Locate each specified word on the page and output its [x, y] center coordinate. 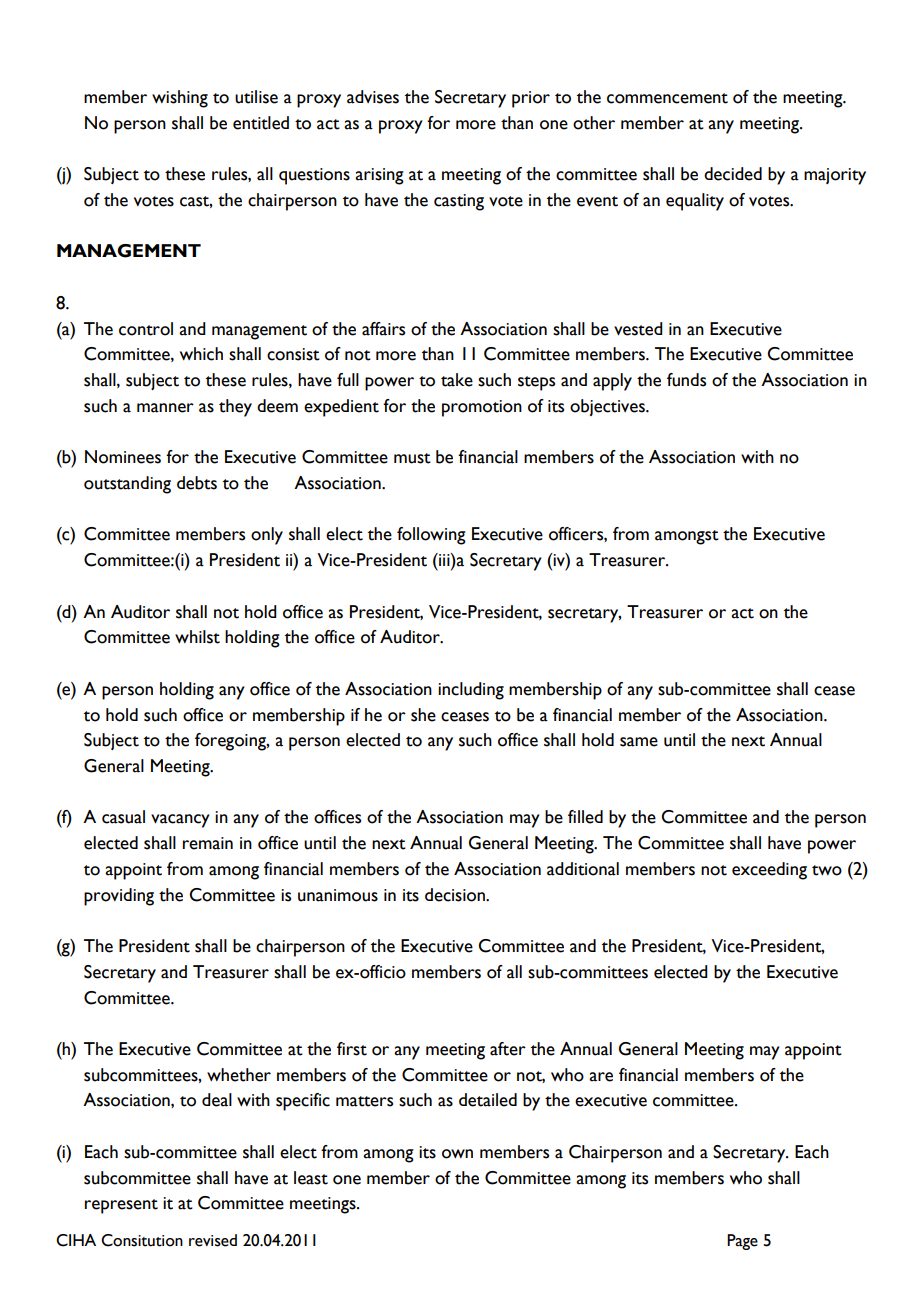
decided [733, 174]
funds [686, 380]
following [431, 536]
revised [213, 1240]
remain [208, 843]
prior [531, 99]
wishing [180, 99]
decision [456, 895]
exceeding [769, 871]
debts [197, 483]
